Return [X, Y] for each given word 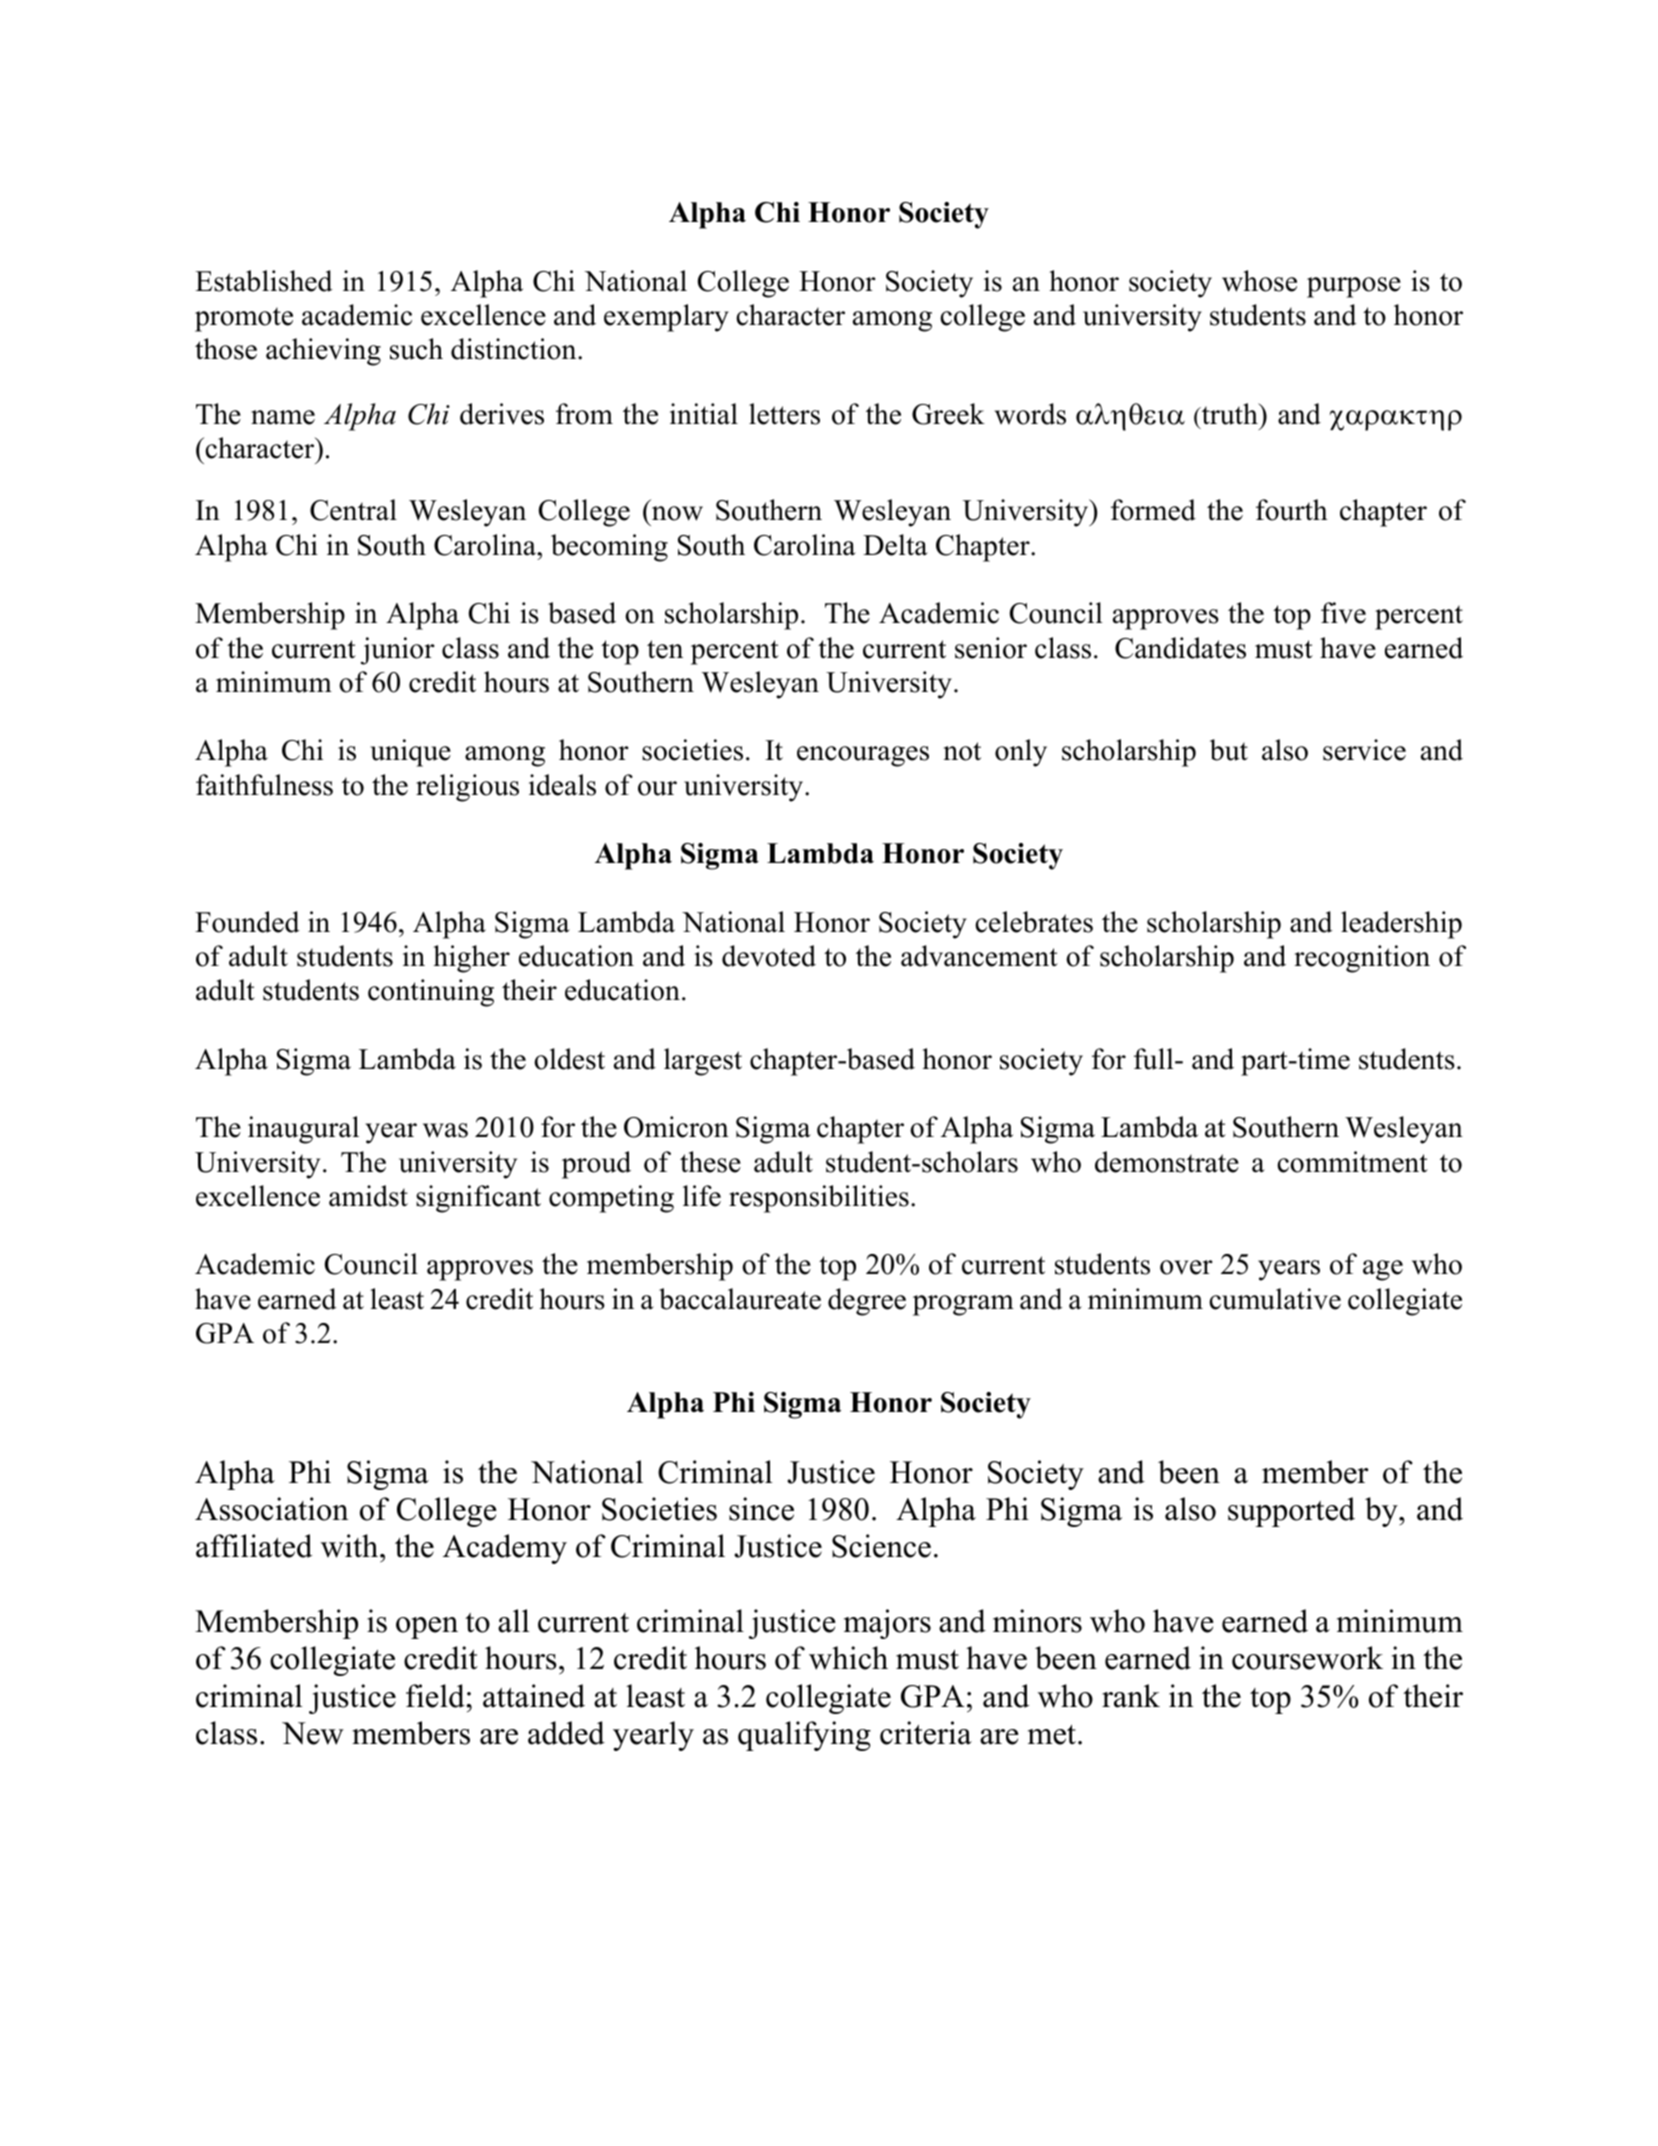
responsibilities [819, 1199]
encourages [863, 756]
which [848, 1658]
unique [410, 753]
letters [784, 414]
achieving [323, 352]
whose [1259, 281]
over [1186, 1267]
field [436, 1696]
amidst [368, 1196]
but [1229, 750]
